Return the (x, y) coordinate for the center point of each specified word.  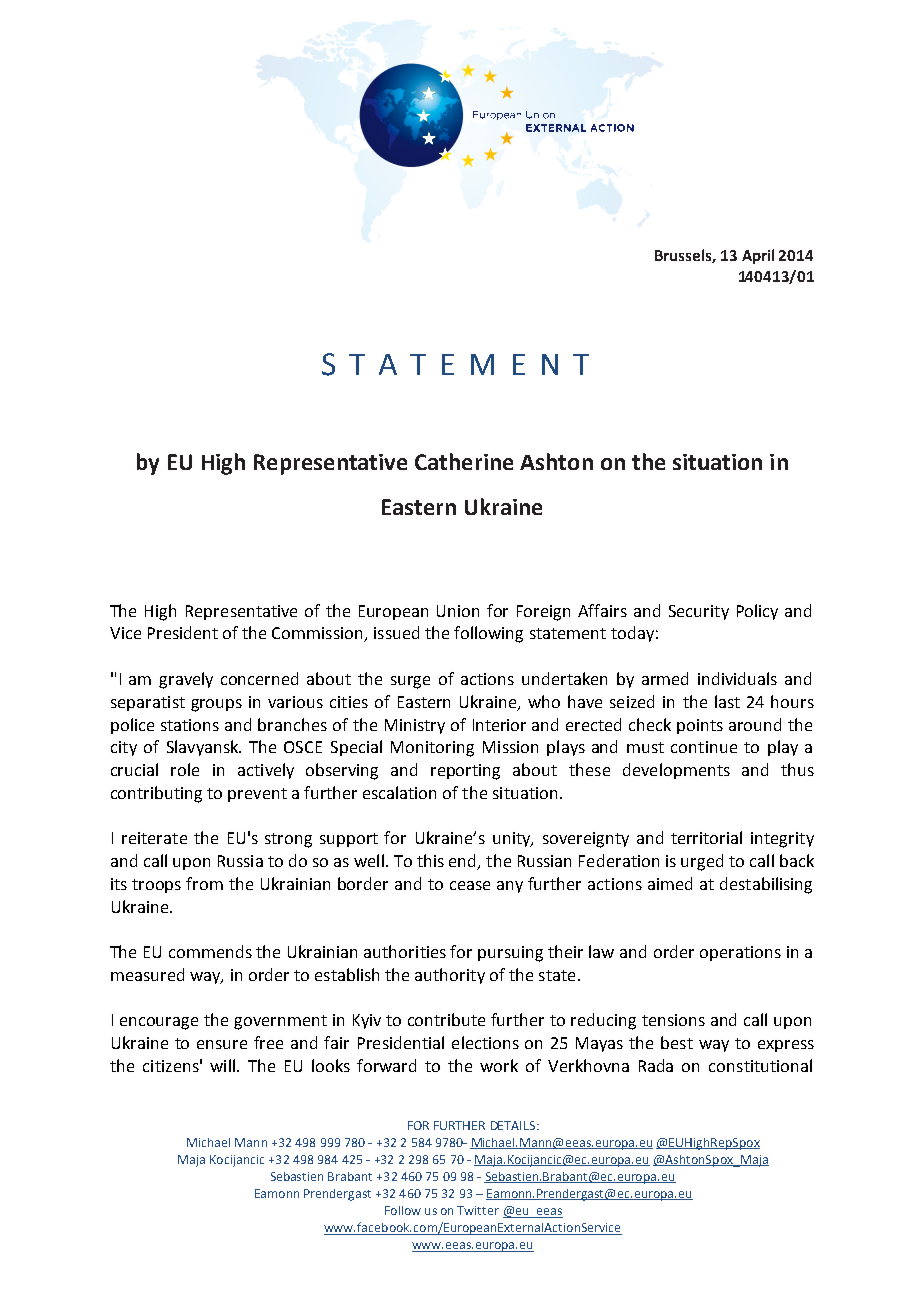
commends (210, 951)
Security (699, 612)
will (222, 1065)
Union (458, 611)
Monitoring (432, 749)
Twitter (478, 1210)
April (758, 256)
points (700, 726)
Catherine (464, 461)
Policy (757, 612)
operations (740, 953)
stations (190, 725)
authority (450, 976)
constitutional (760, 1065)
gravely (186, 680)
